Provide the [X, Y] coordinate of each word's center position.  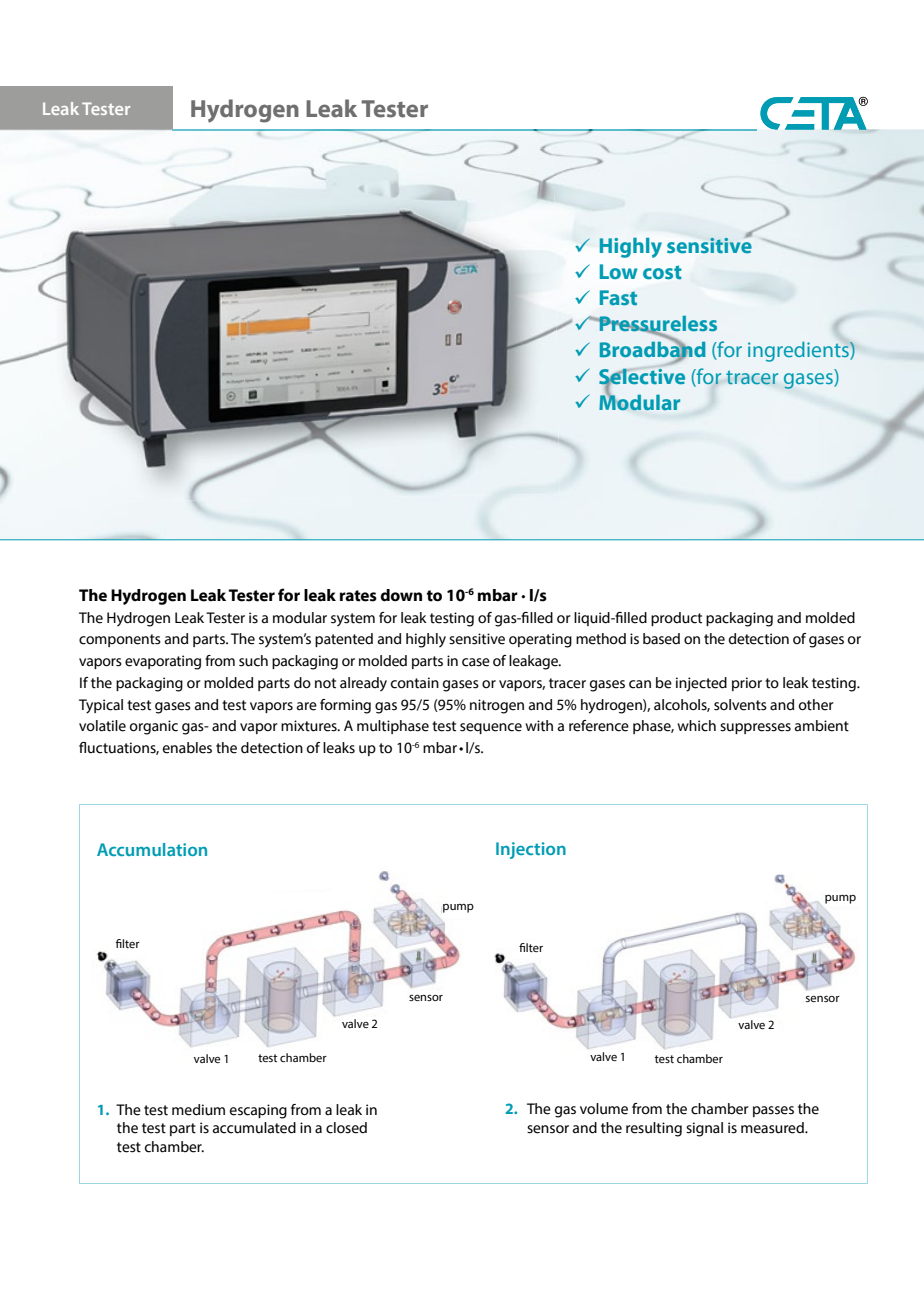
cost [662, 272]
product [676, 619]
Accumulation [152, 849]
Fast [618, 298]
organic [154, 727]
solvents [740, 705]
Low [619, 271]
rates [358, 596]
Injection [531, 850]
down [401, 595]
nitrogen [497, 706]
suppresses [755, 728]
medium [198, 1110]
